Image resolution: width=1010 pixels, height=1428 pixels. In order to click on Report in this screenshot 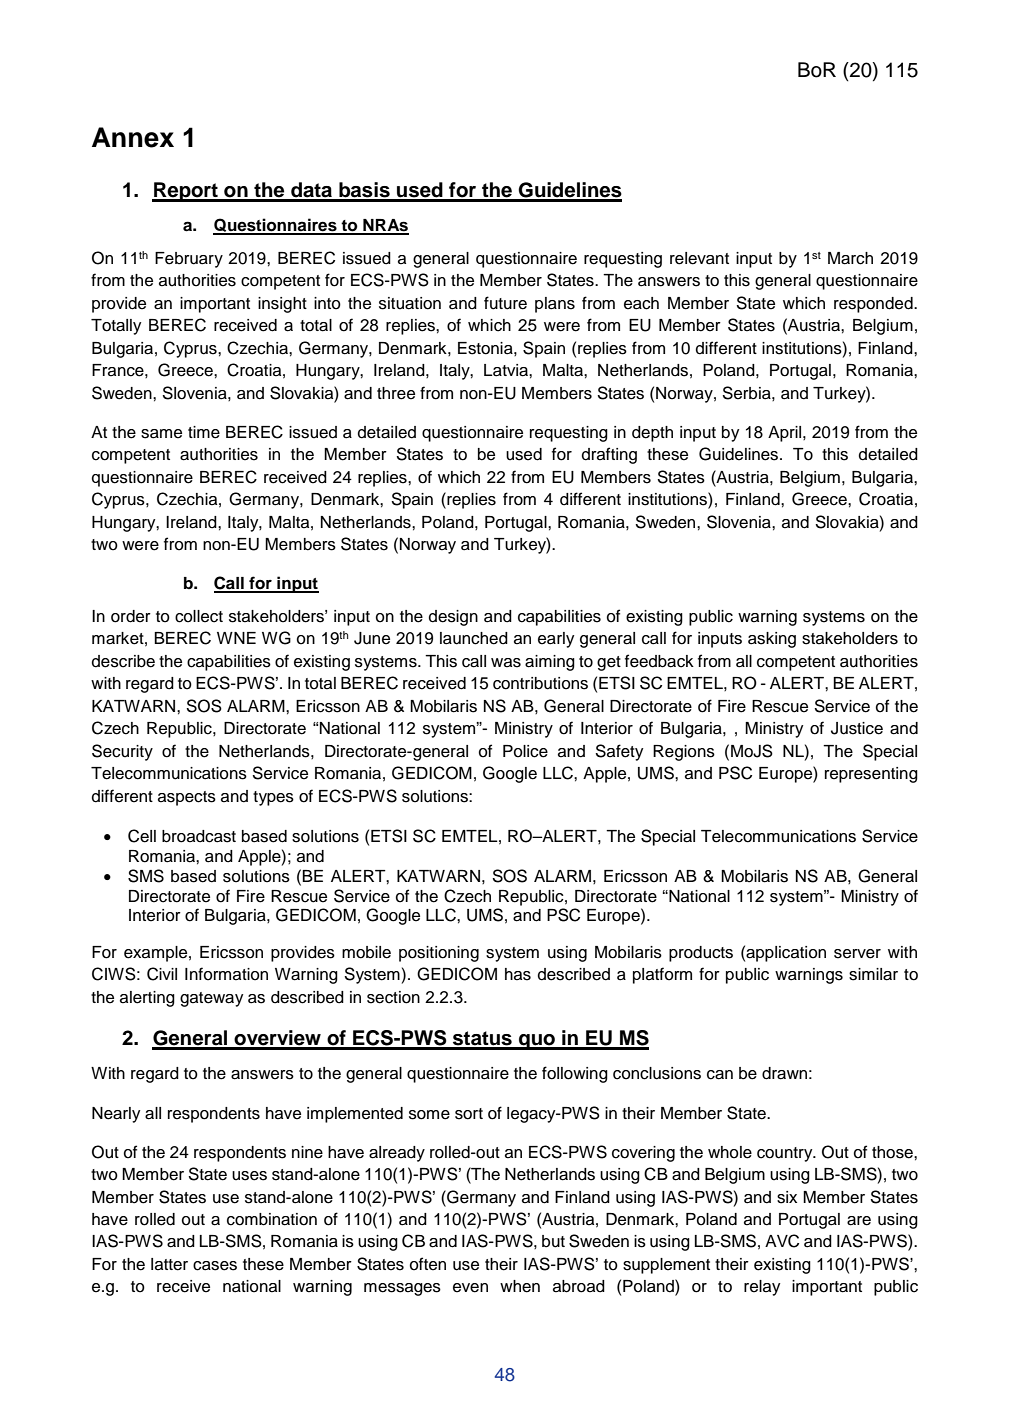, I will do `click(186, 192)`.
